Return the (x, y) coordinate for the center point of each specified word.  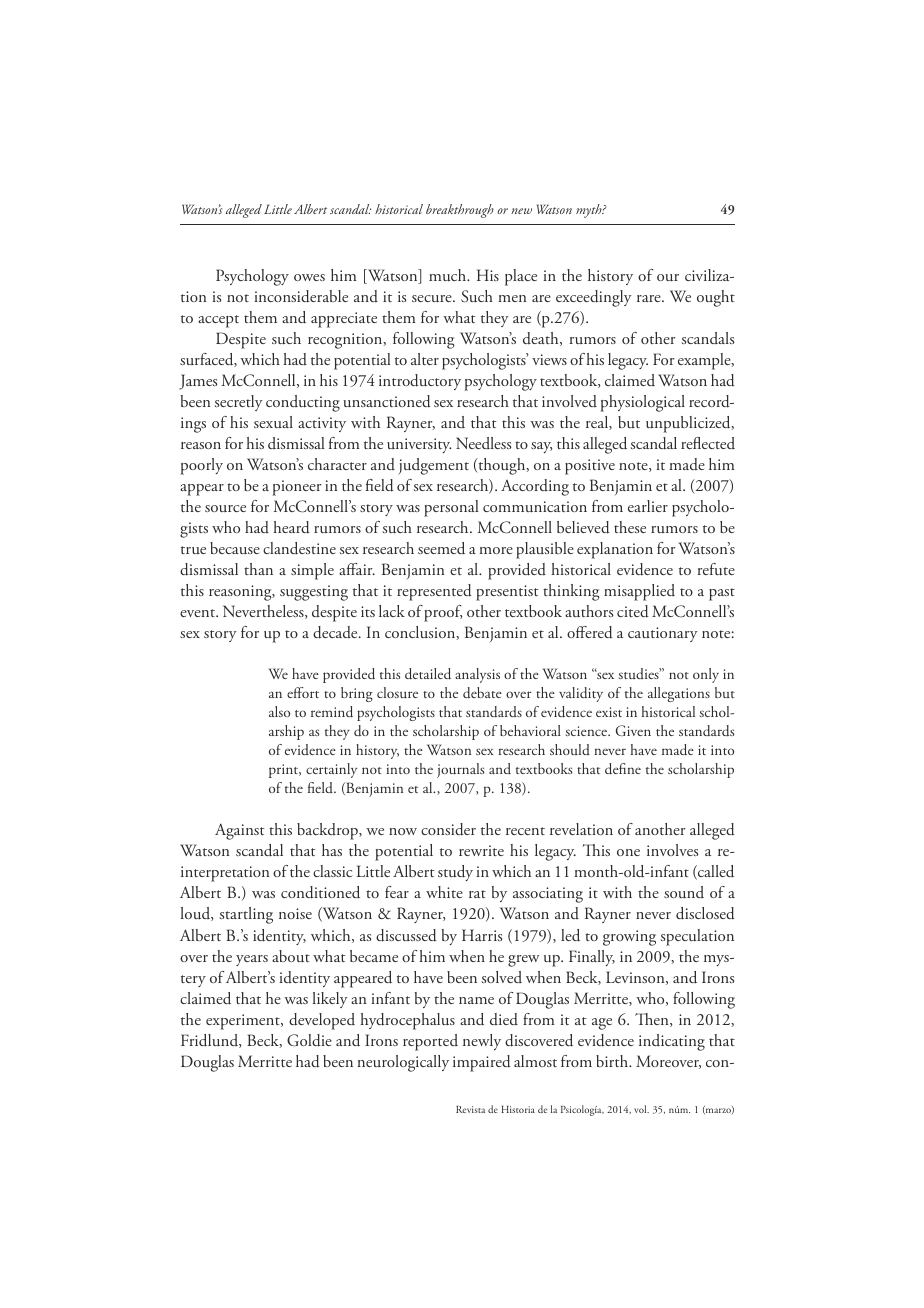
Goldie (309, 1040)
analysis (477, 675)
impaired (482, 1063)
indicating (672, 1042)
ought (716, 298)
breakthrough (460, 211)
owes (309, 277)
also (279, 711)
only (706, 675)
